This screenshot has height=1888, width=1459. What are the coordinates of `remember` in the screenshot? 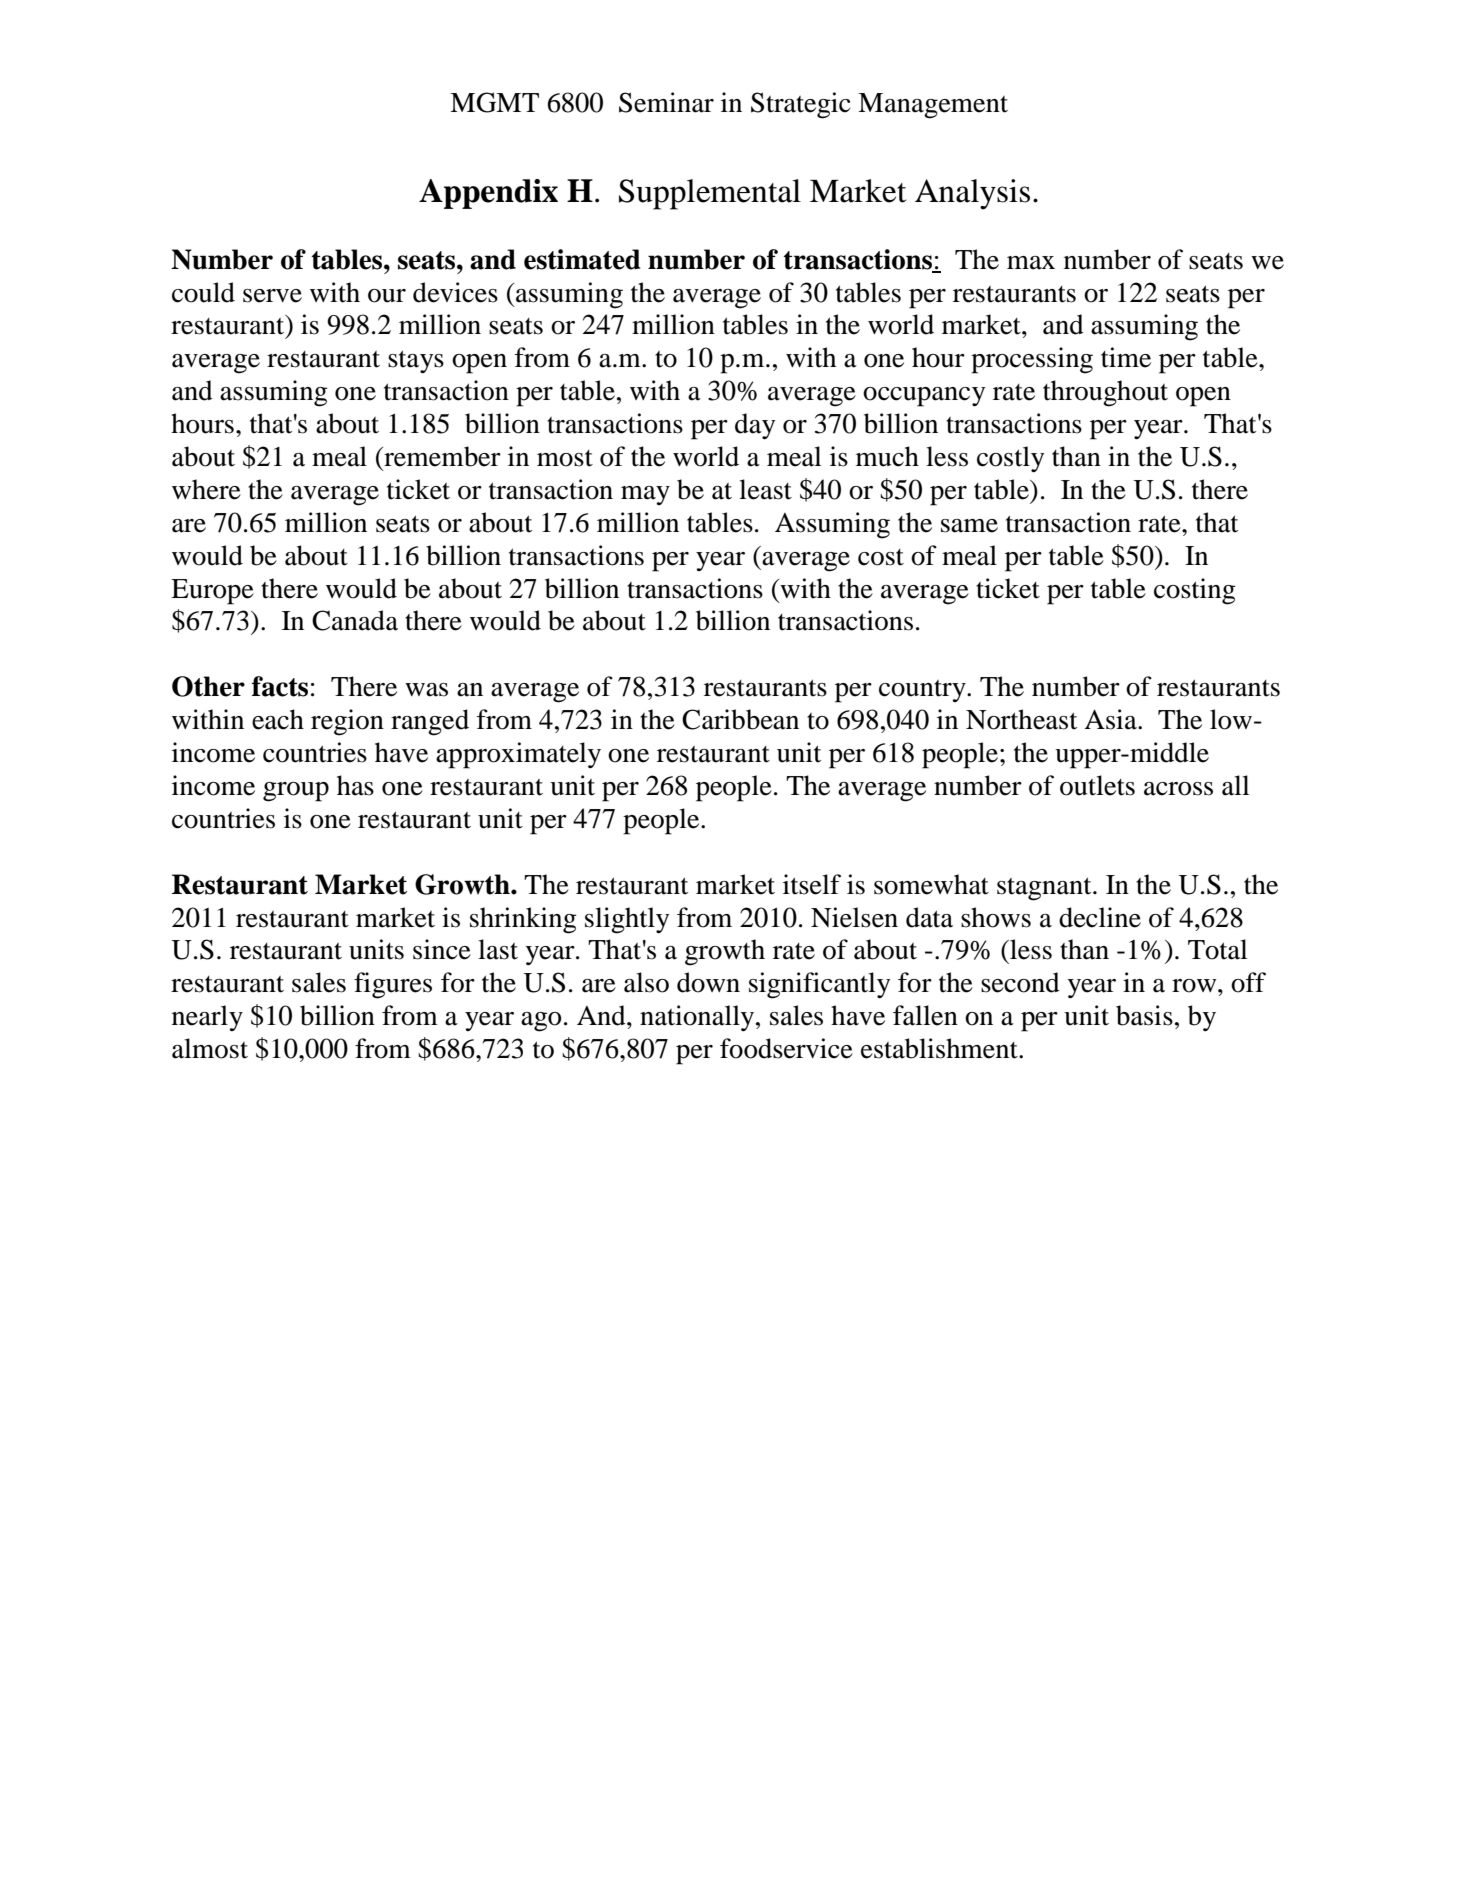 It's located at (441, 456).
